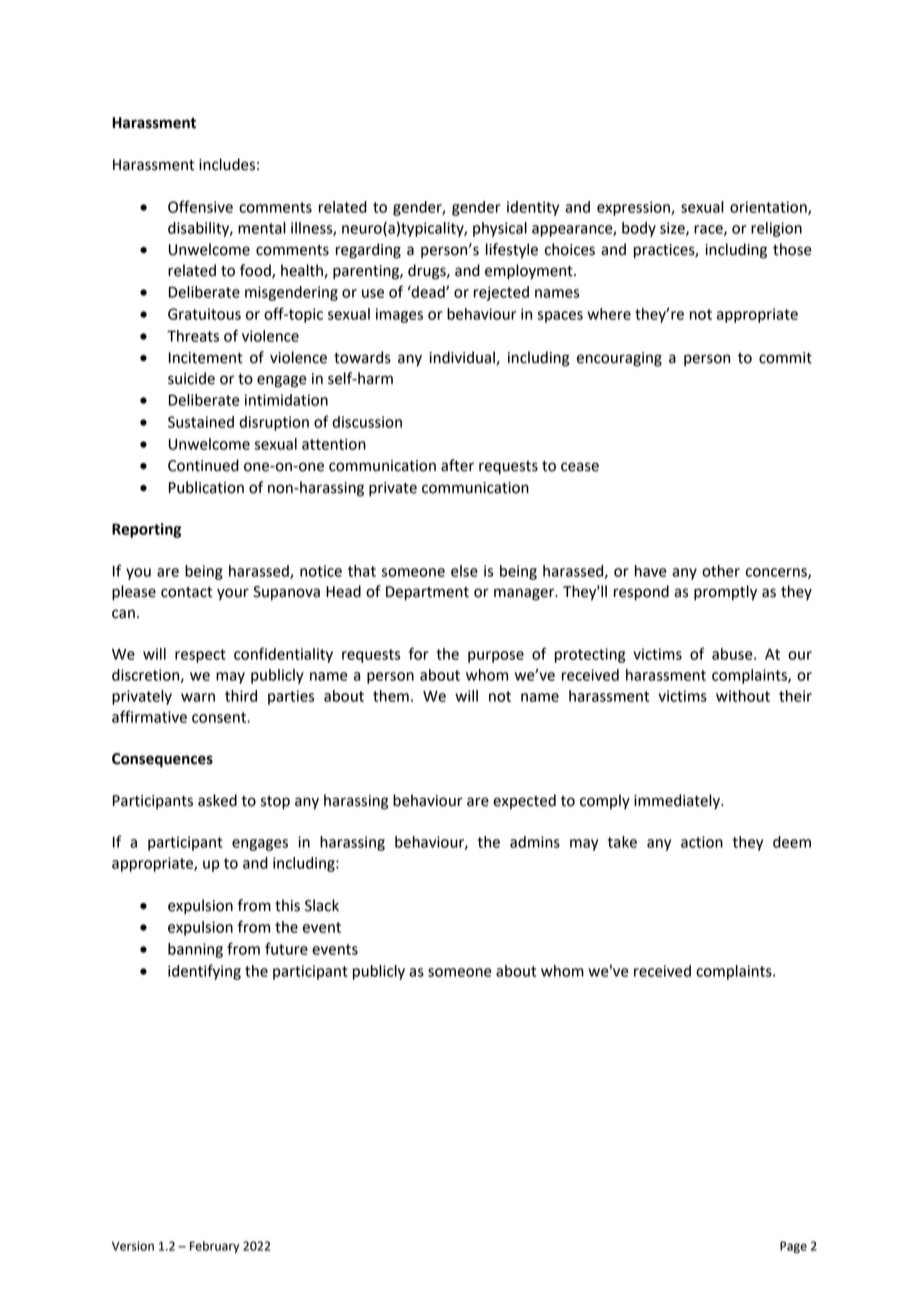  Describe the element at coordinates (535, 842) in the screenshot. I see `admins` at that location.
